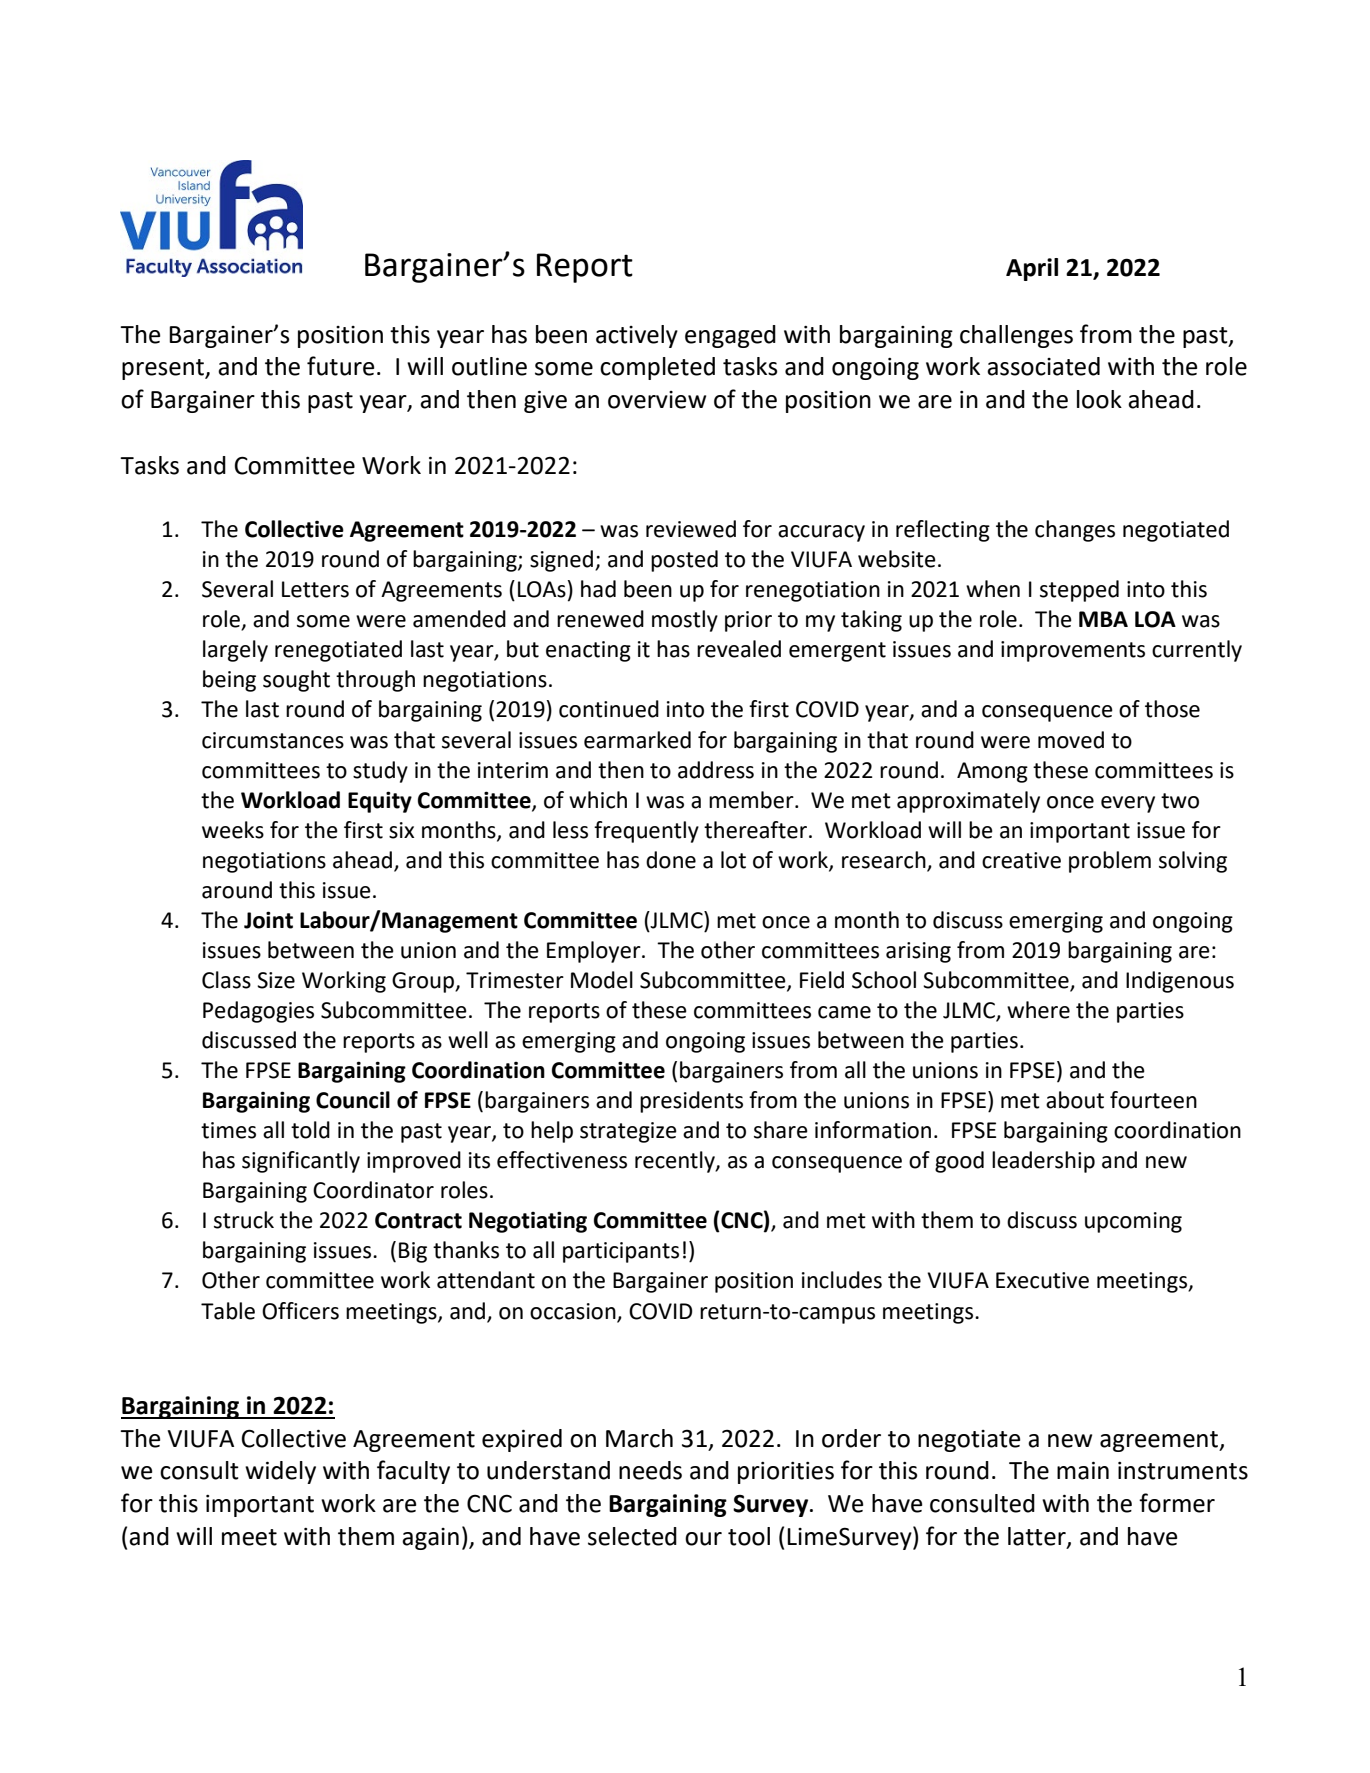 The height and width of the page is (1773, 1370). What do you see at coordinates (1016, 336) in the page?
I see `challenges` at bounding box center [1016, 336].
